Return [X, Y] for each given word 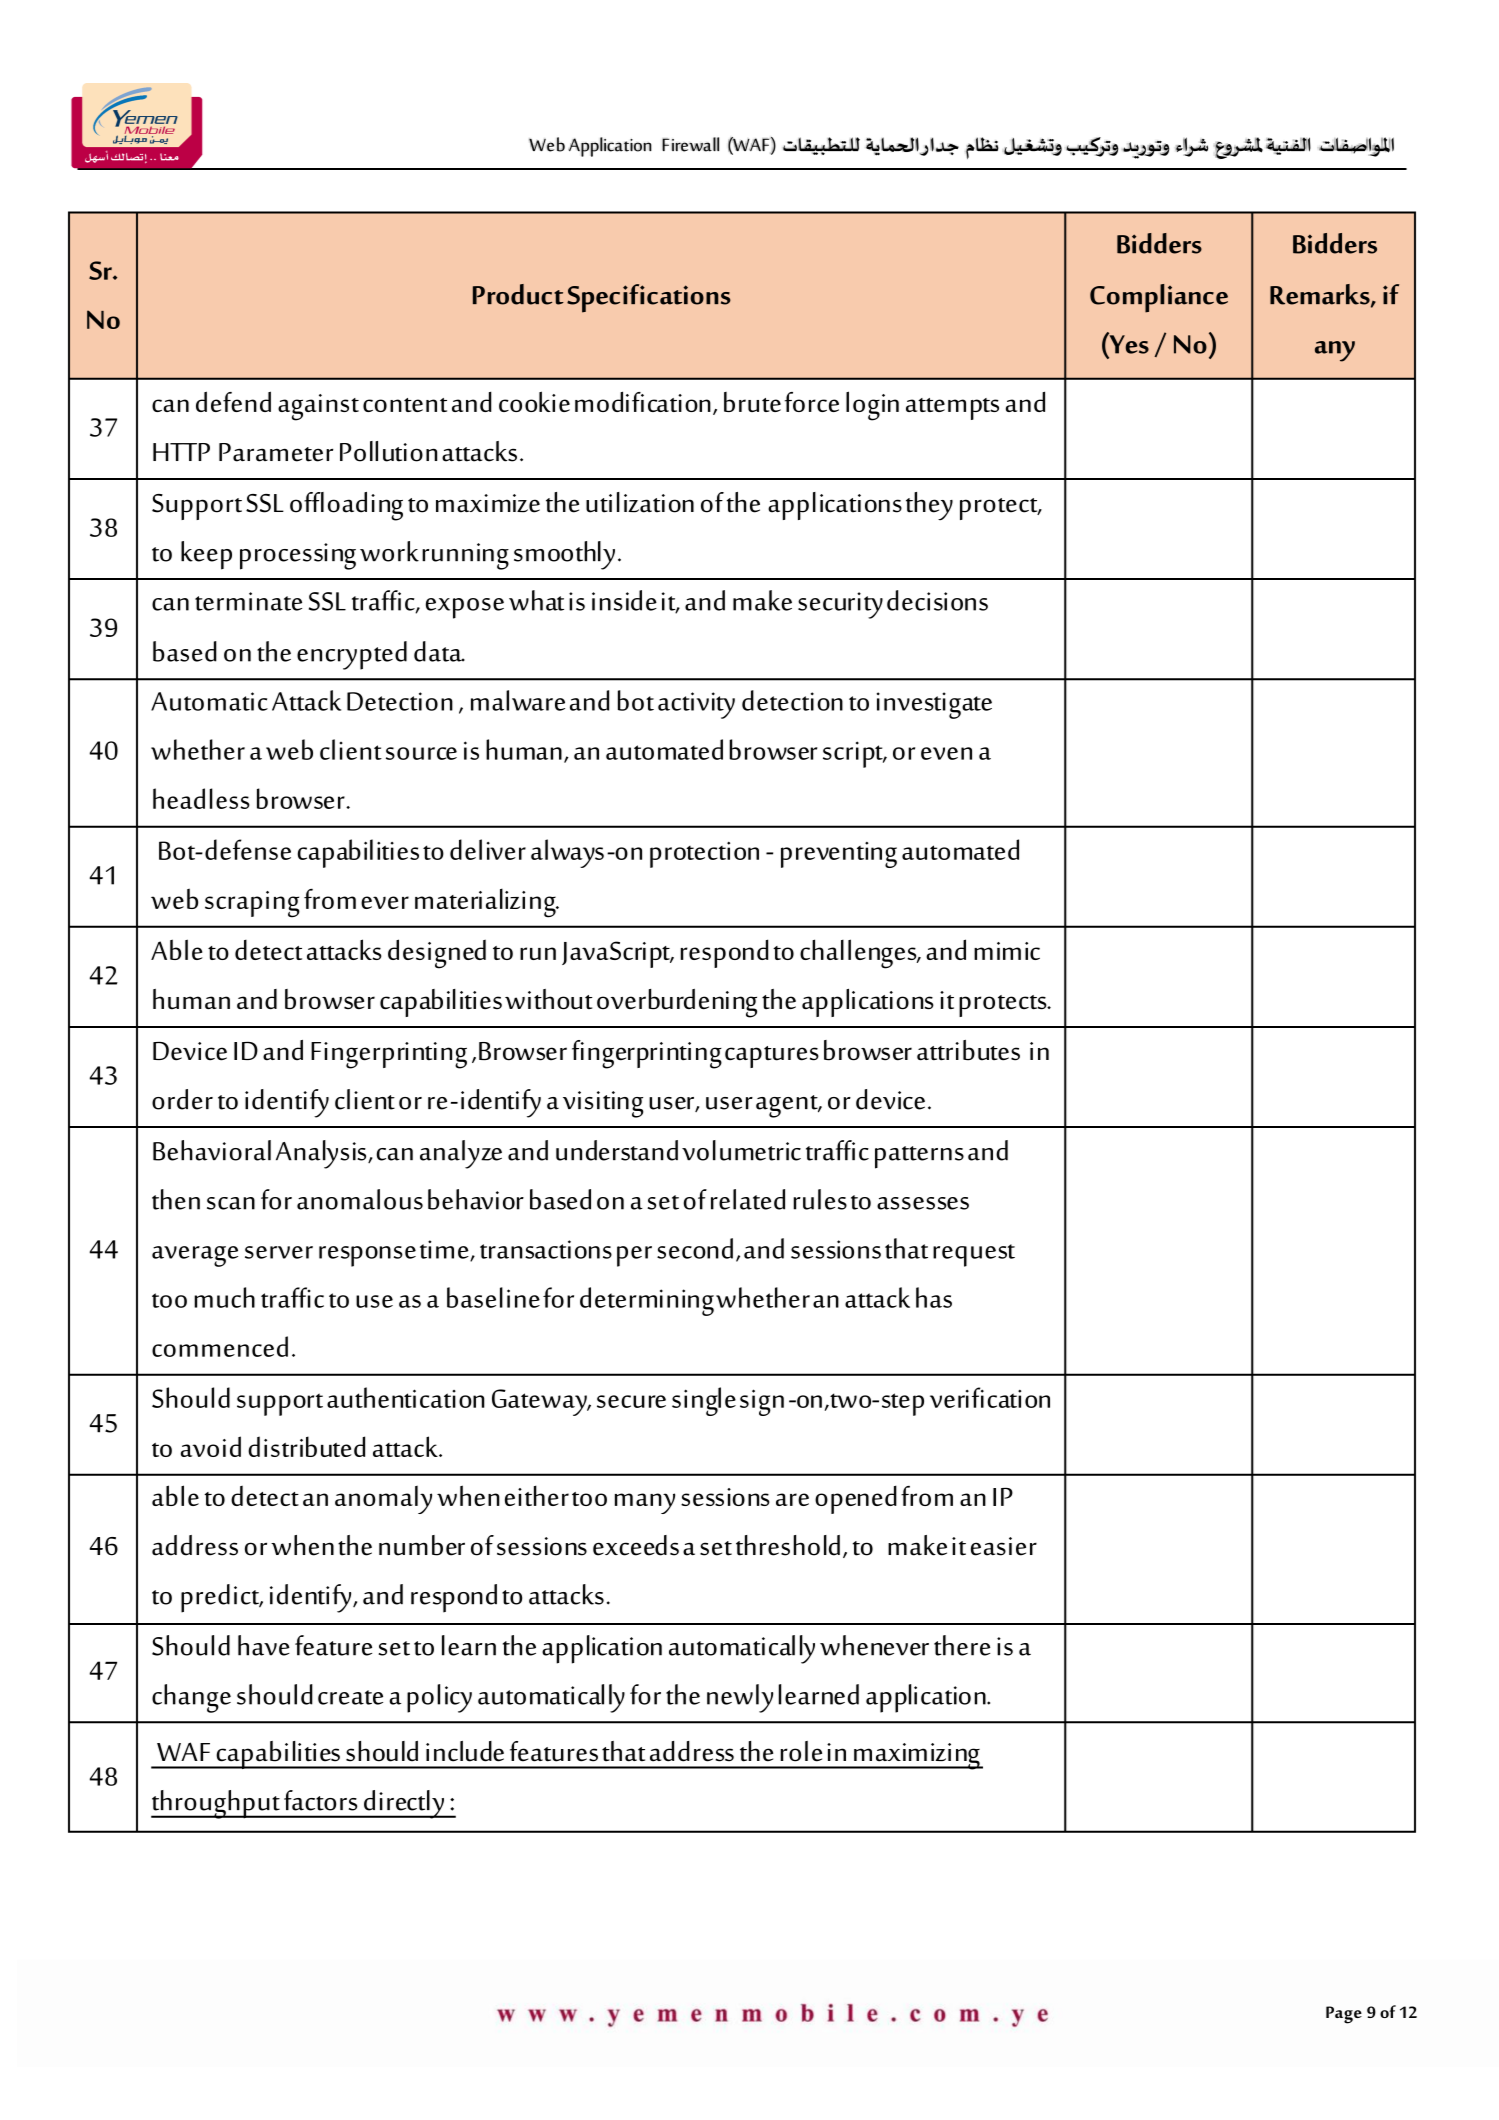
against [318, 407]
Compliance [1159, 298]
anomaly [383, 1500]
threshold [788, 1545]
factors [320, 1800]
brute [752, 402]
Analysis [322, 1154]
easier [1004, 1546]
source [421, 753]
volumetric [741, 1150]
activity [696, 705]
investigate [934, 705]
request [974, 1255]
